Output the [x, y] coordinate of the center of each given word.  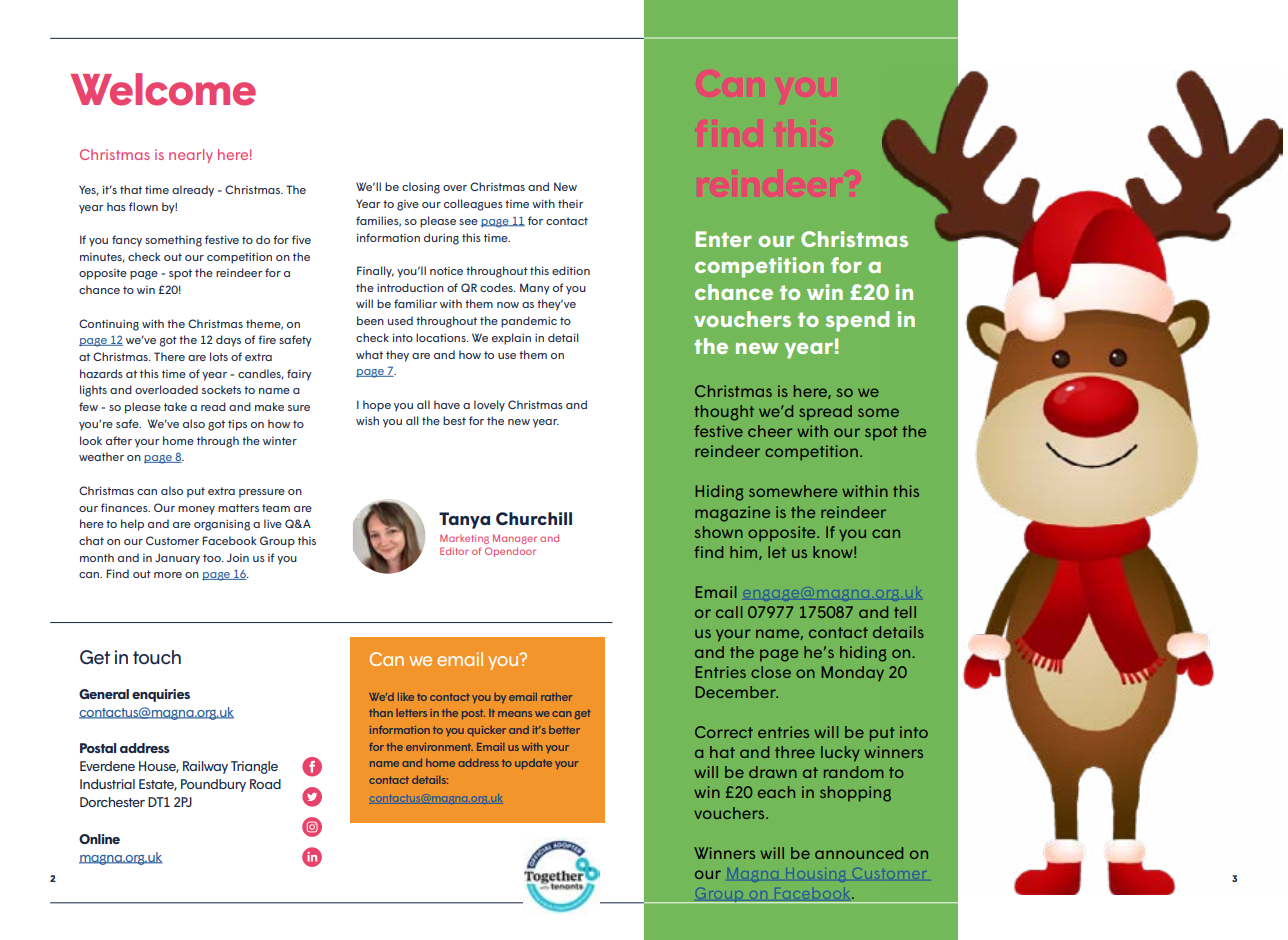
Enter [723, 239]
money [196, 510]
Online [99, 839]
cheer [770, 431]
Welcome [163, 89]
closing [421, 188]
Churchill [534, 519]
